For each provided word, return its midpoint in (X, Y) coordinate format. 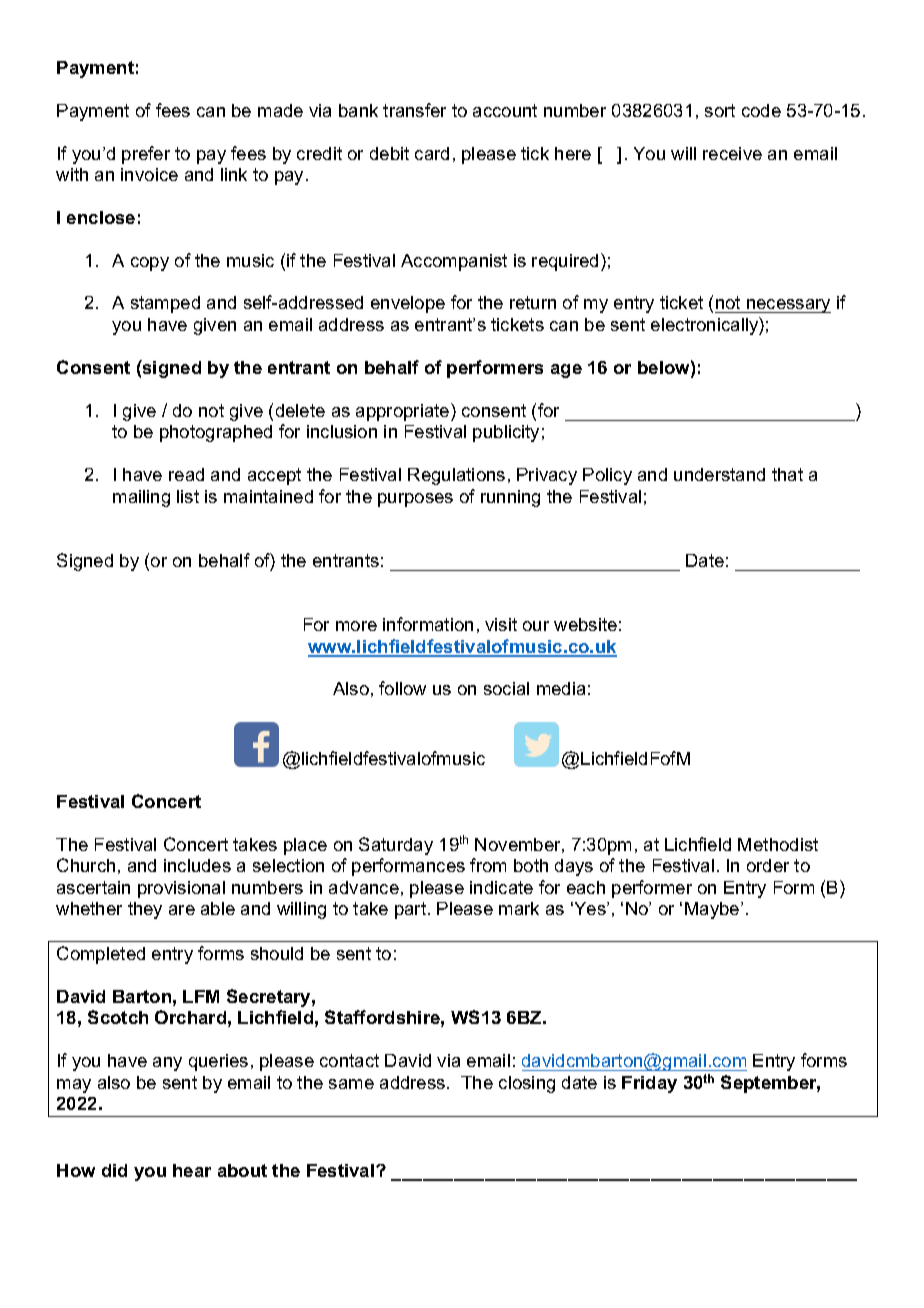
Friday (649, 1084)
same (351, 1084)
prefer (146, 155)
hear (192, 1170)
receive (732, 153)
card (432, 153)
